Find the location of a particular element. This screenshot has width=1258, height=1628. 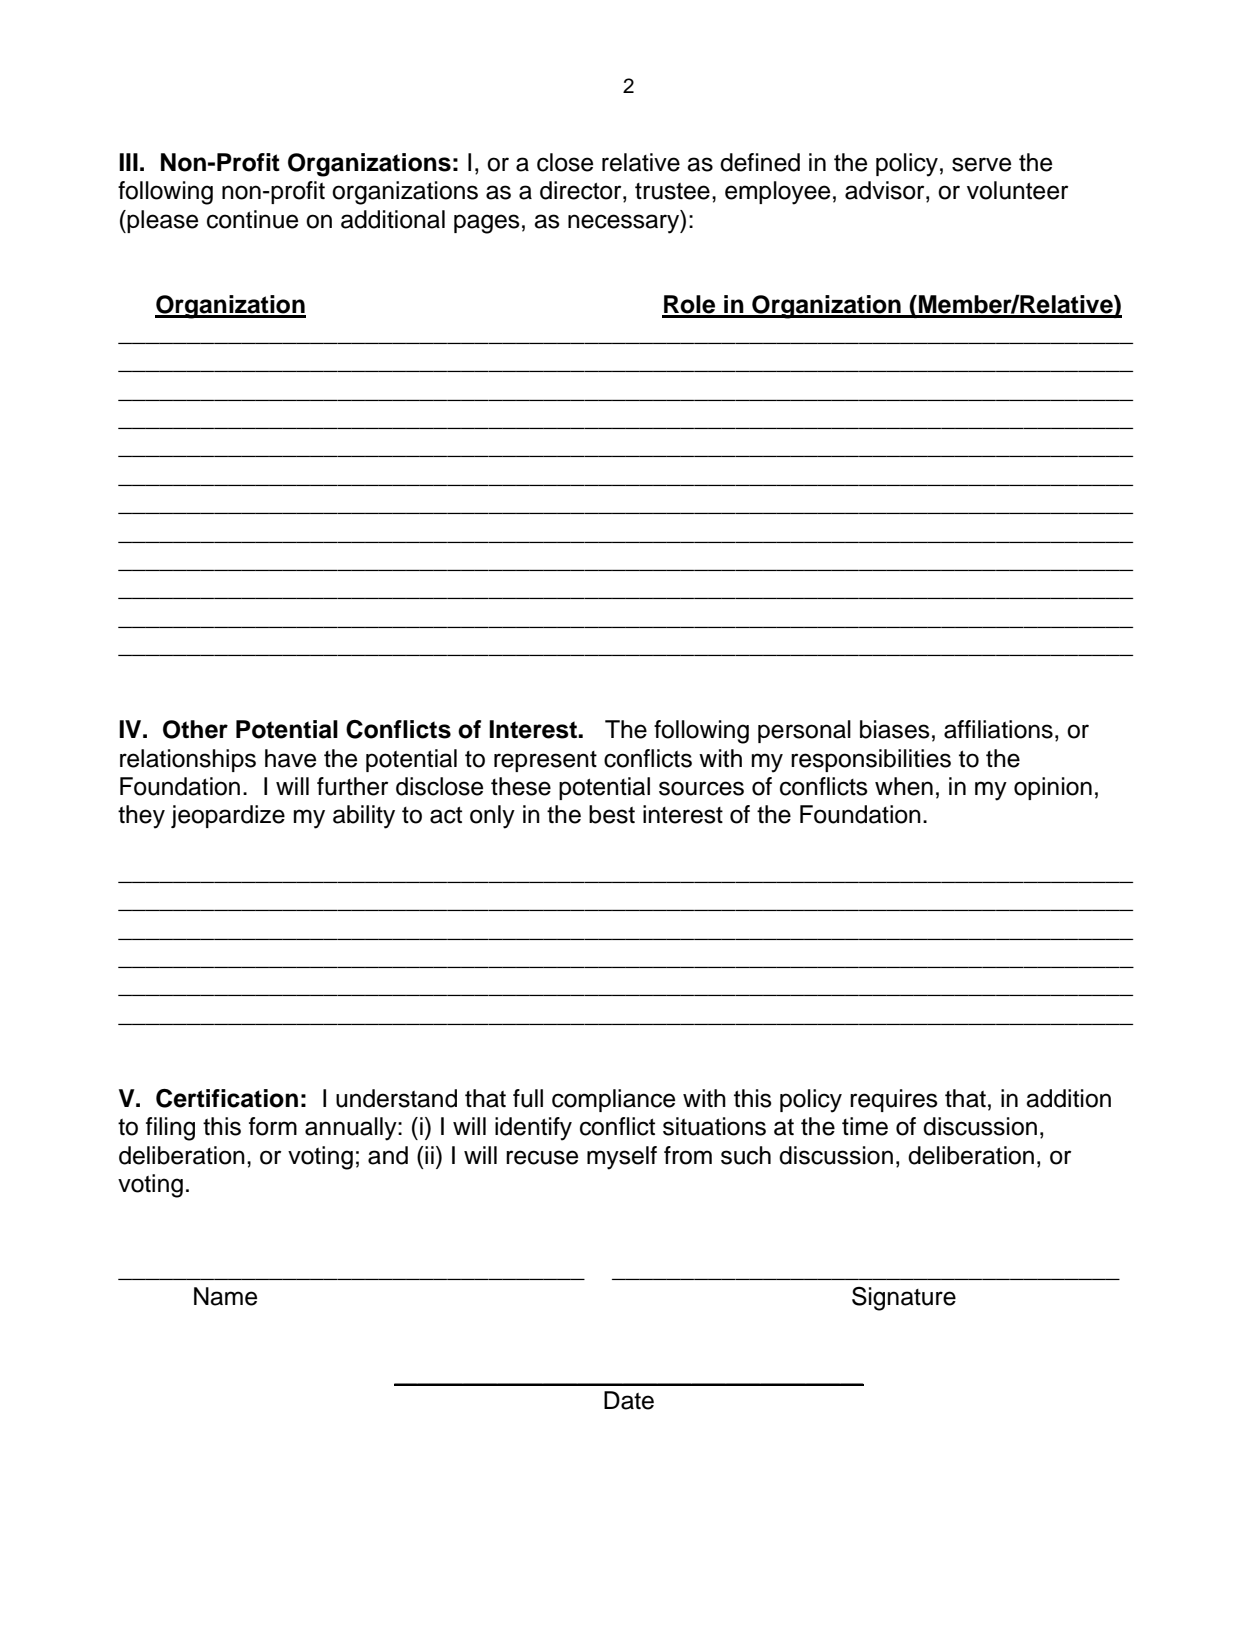

Name is located at coordinates (225, 1296).
